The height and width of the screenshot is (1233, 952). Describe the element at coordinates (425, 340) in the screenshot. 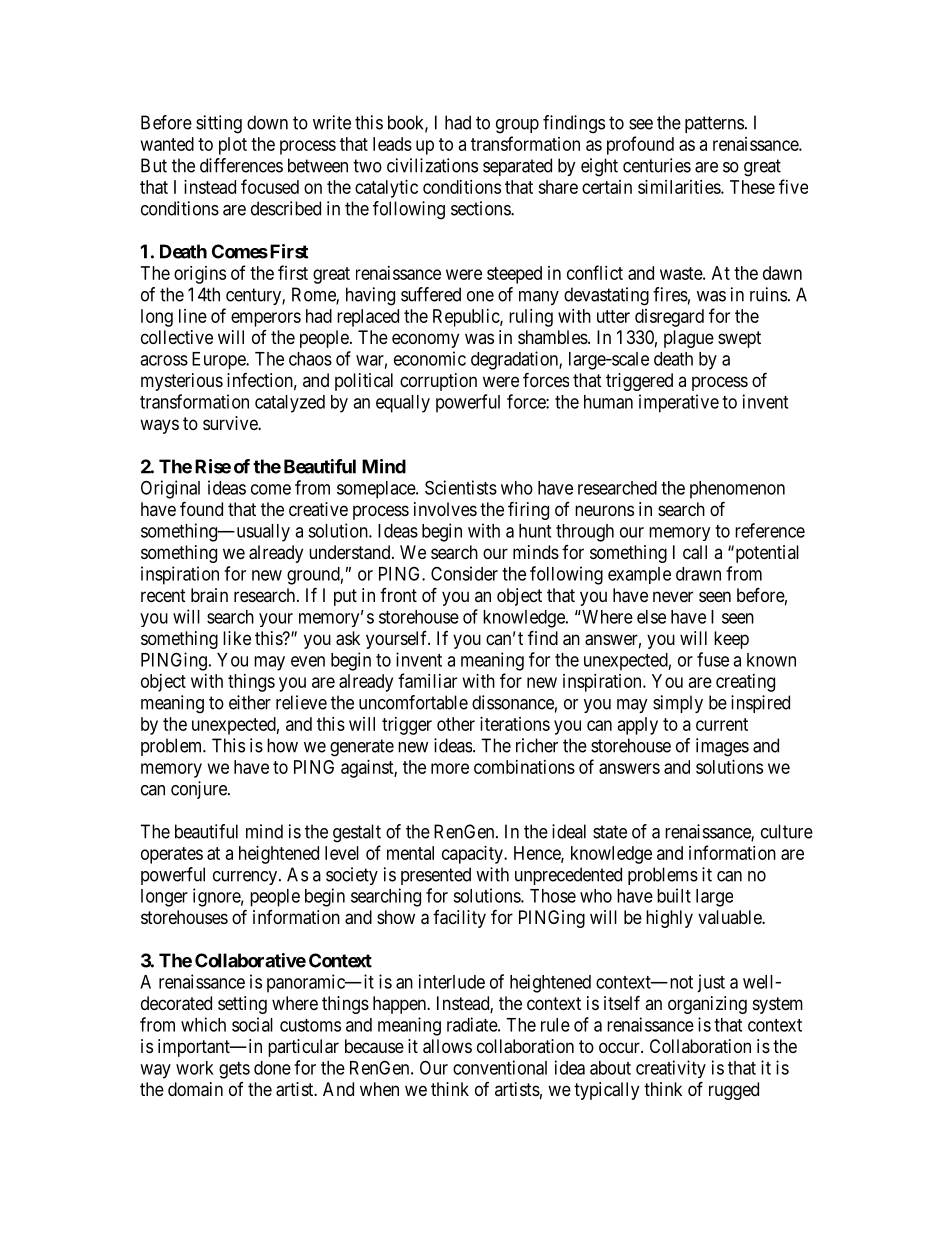

I see `economy` at that location.
